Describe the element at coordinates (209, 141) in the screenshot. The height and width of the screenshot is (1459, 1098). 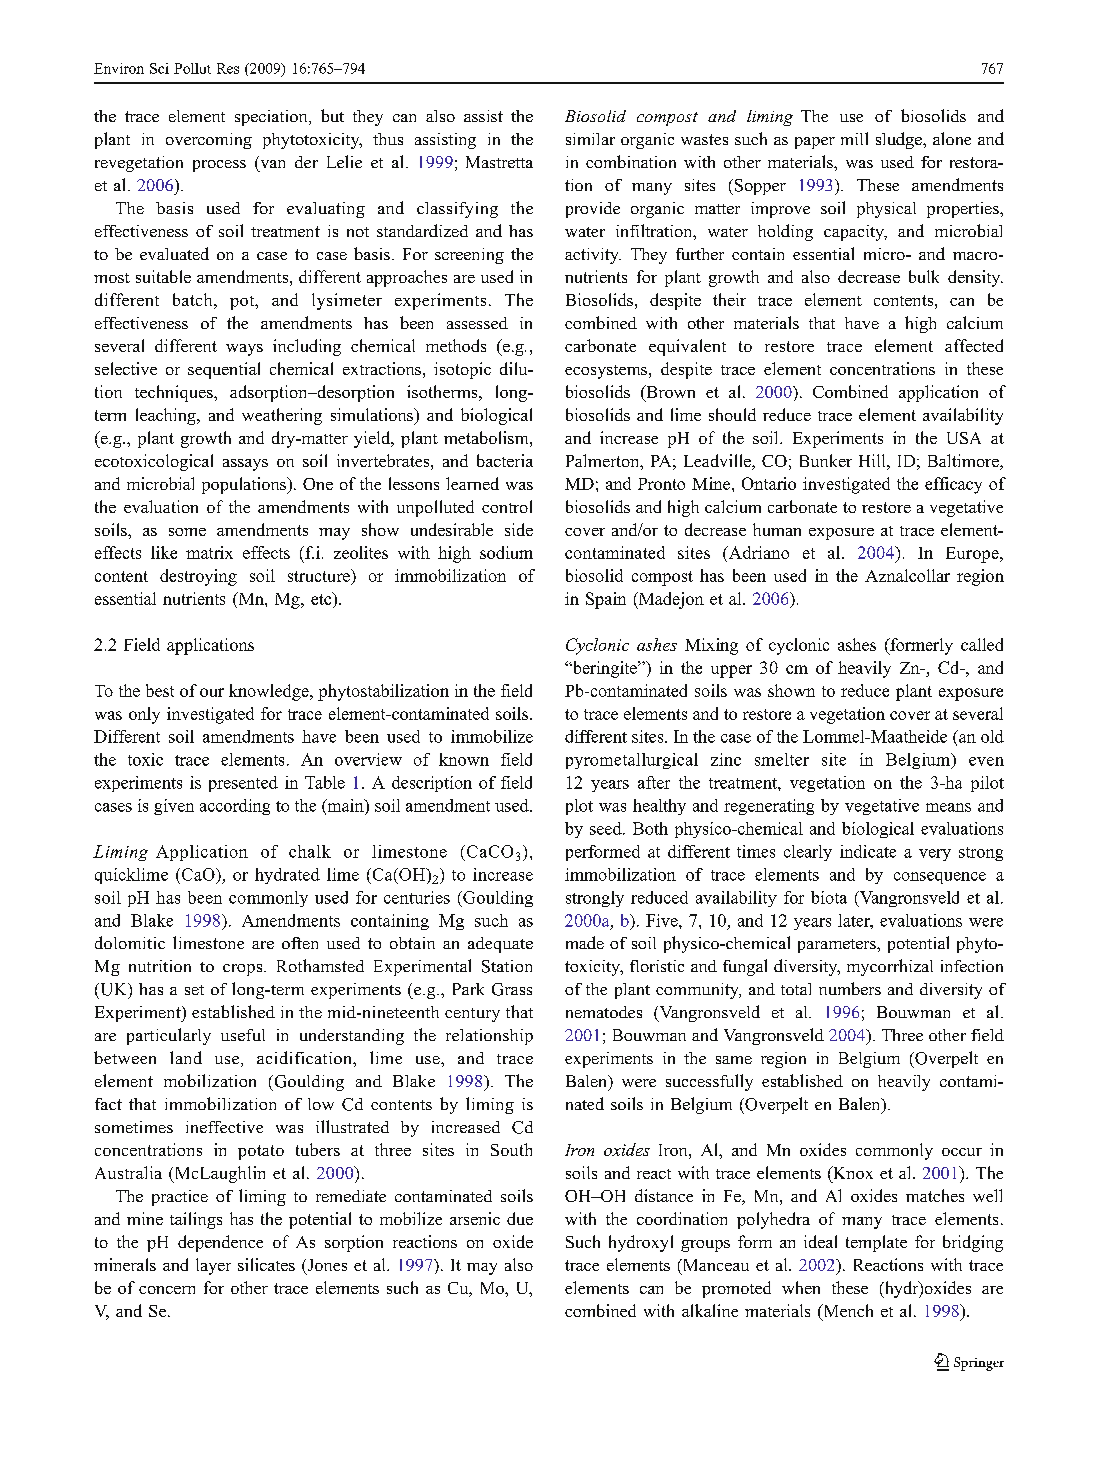
I see `overcoming` at that location.
